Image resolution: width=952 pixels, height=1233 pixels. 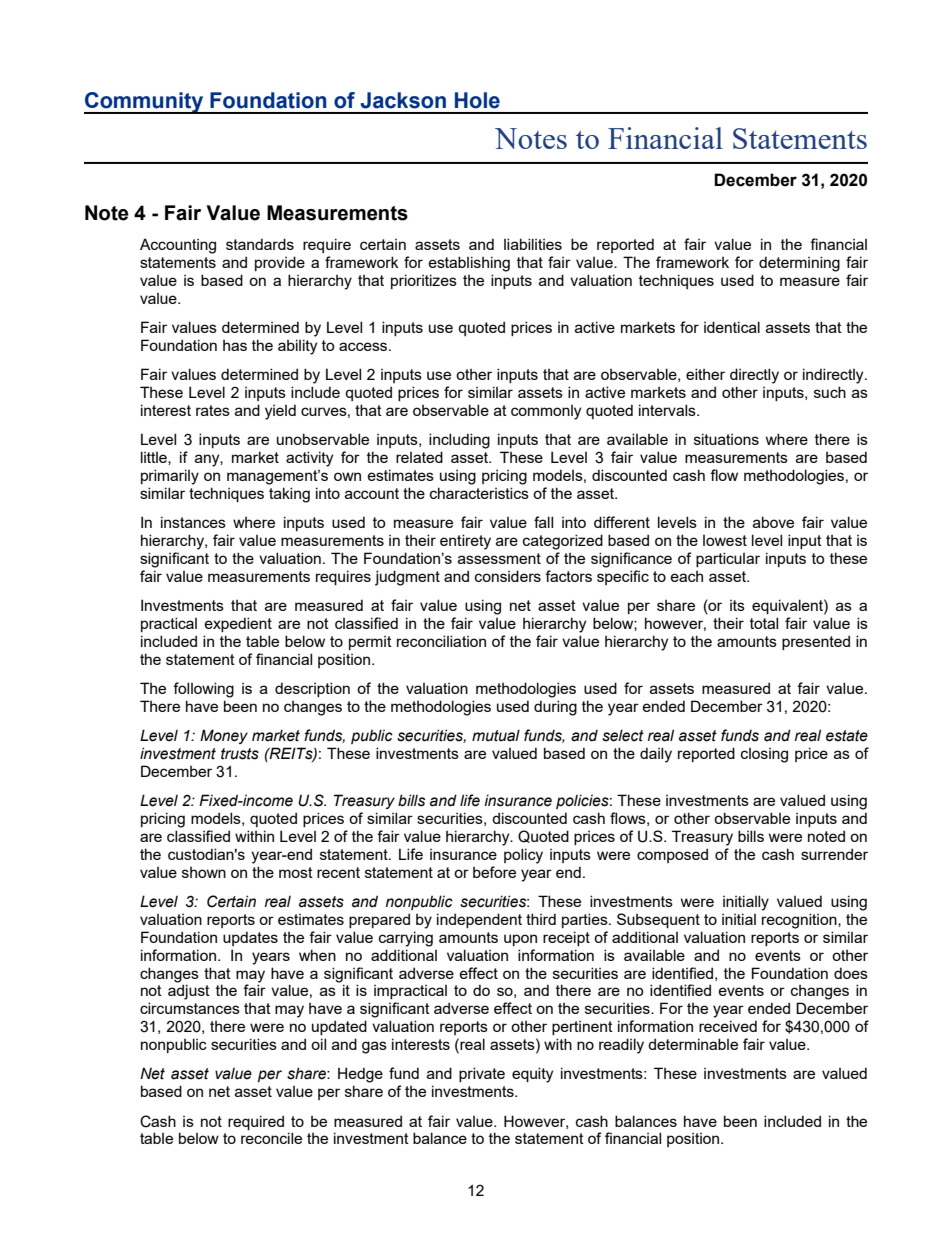 I want to click on closing, so click(x=764, y=755).
